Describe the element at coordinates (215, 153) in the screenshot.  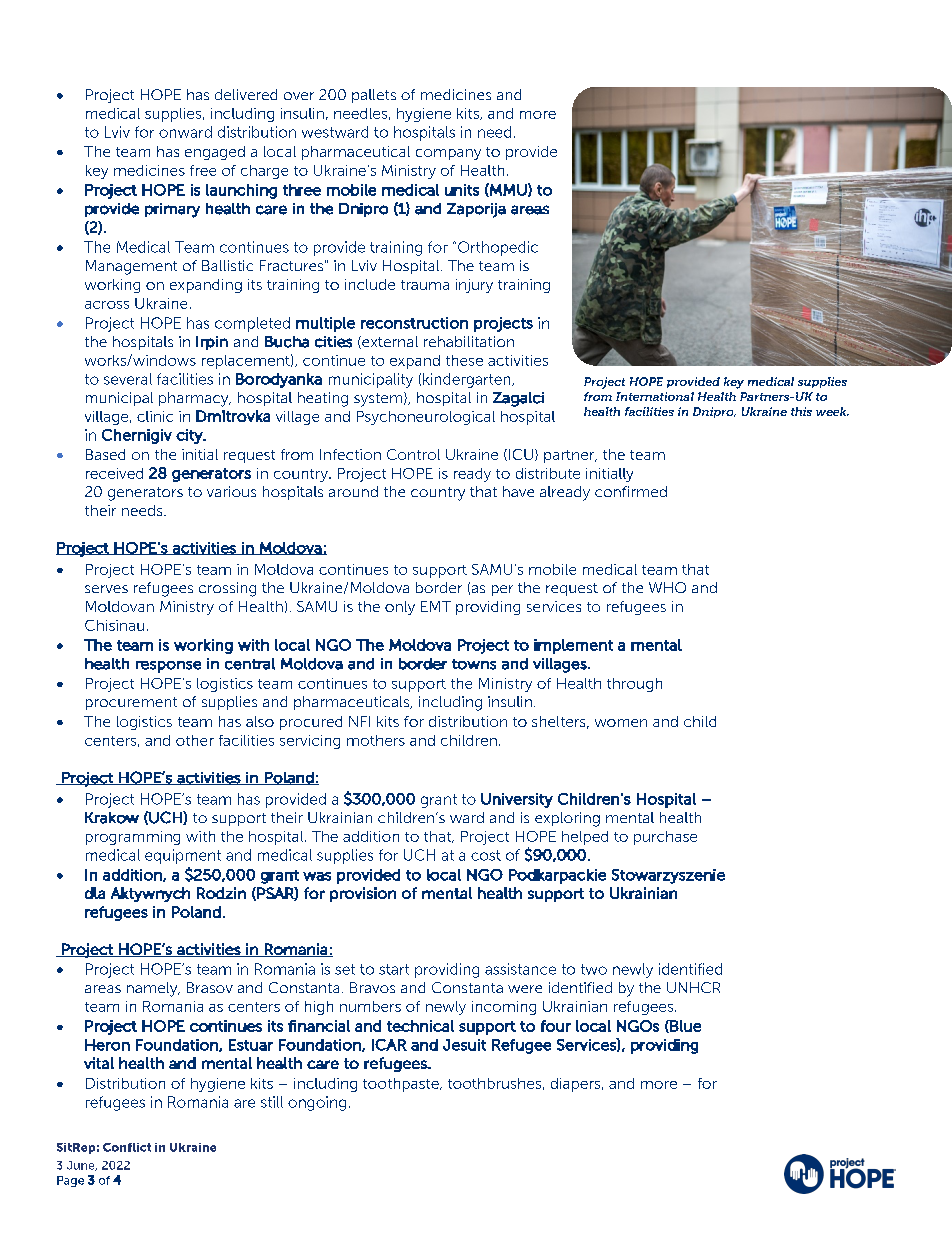
I see `engaged` at that location.
